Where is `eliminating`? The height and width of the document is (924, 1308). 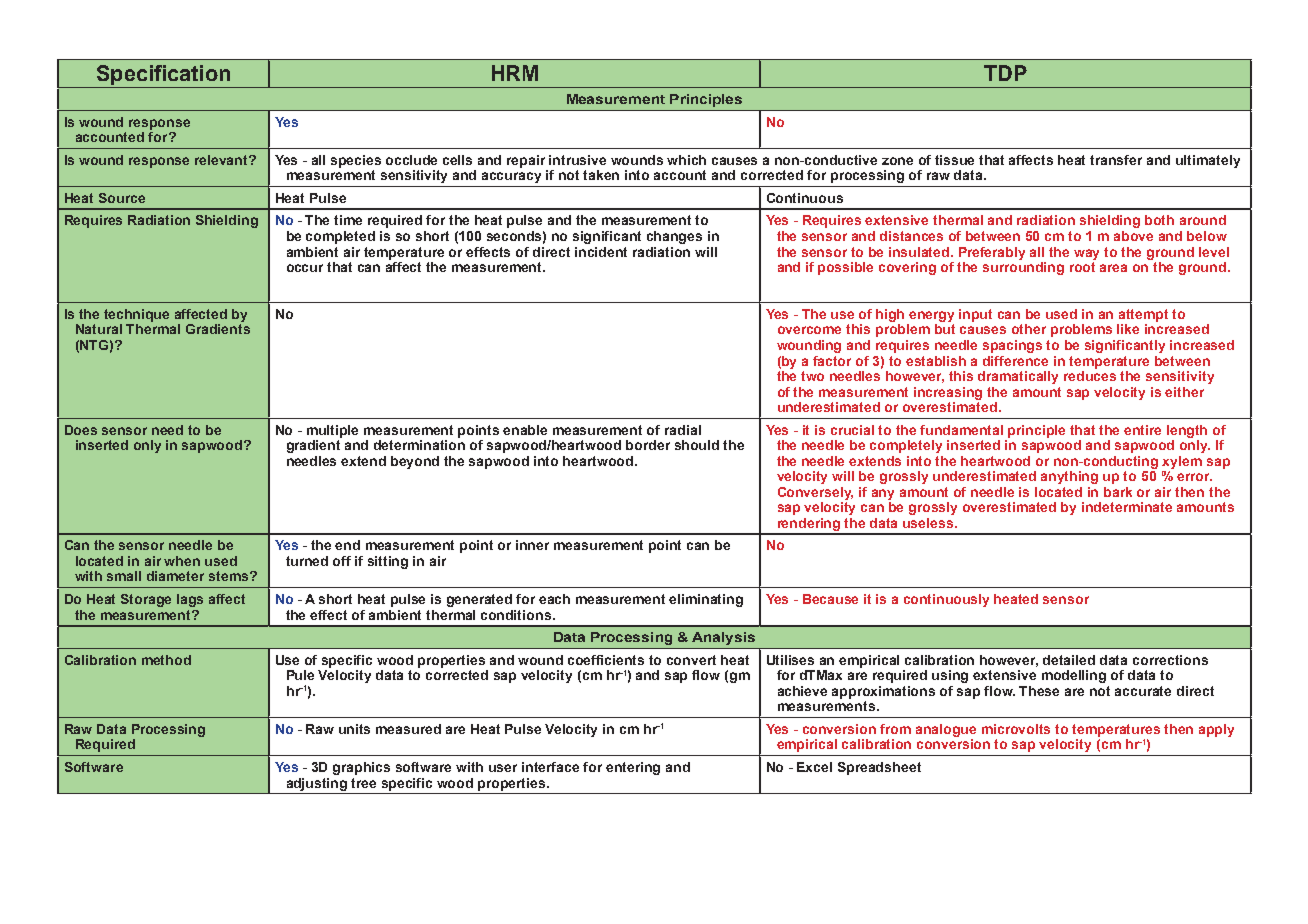
eliminating is located at coordinates (706, 600).
